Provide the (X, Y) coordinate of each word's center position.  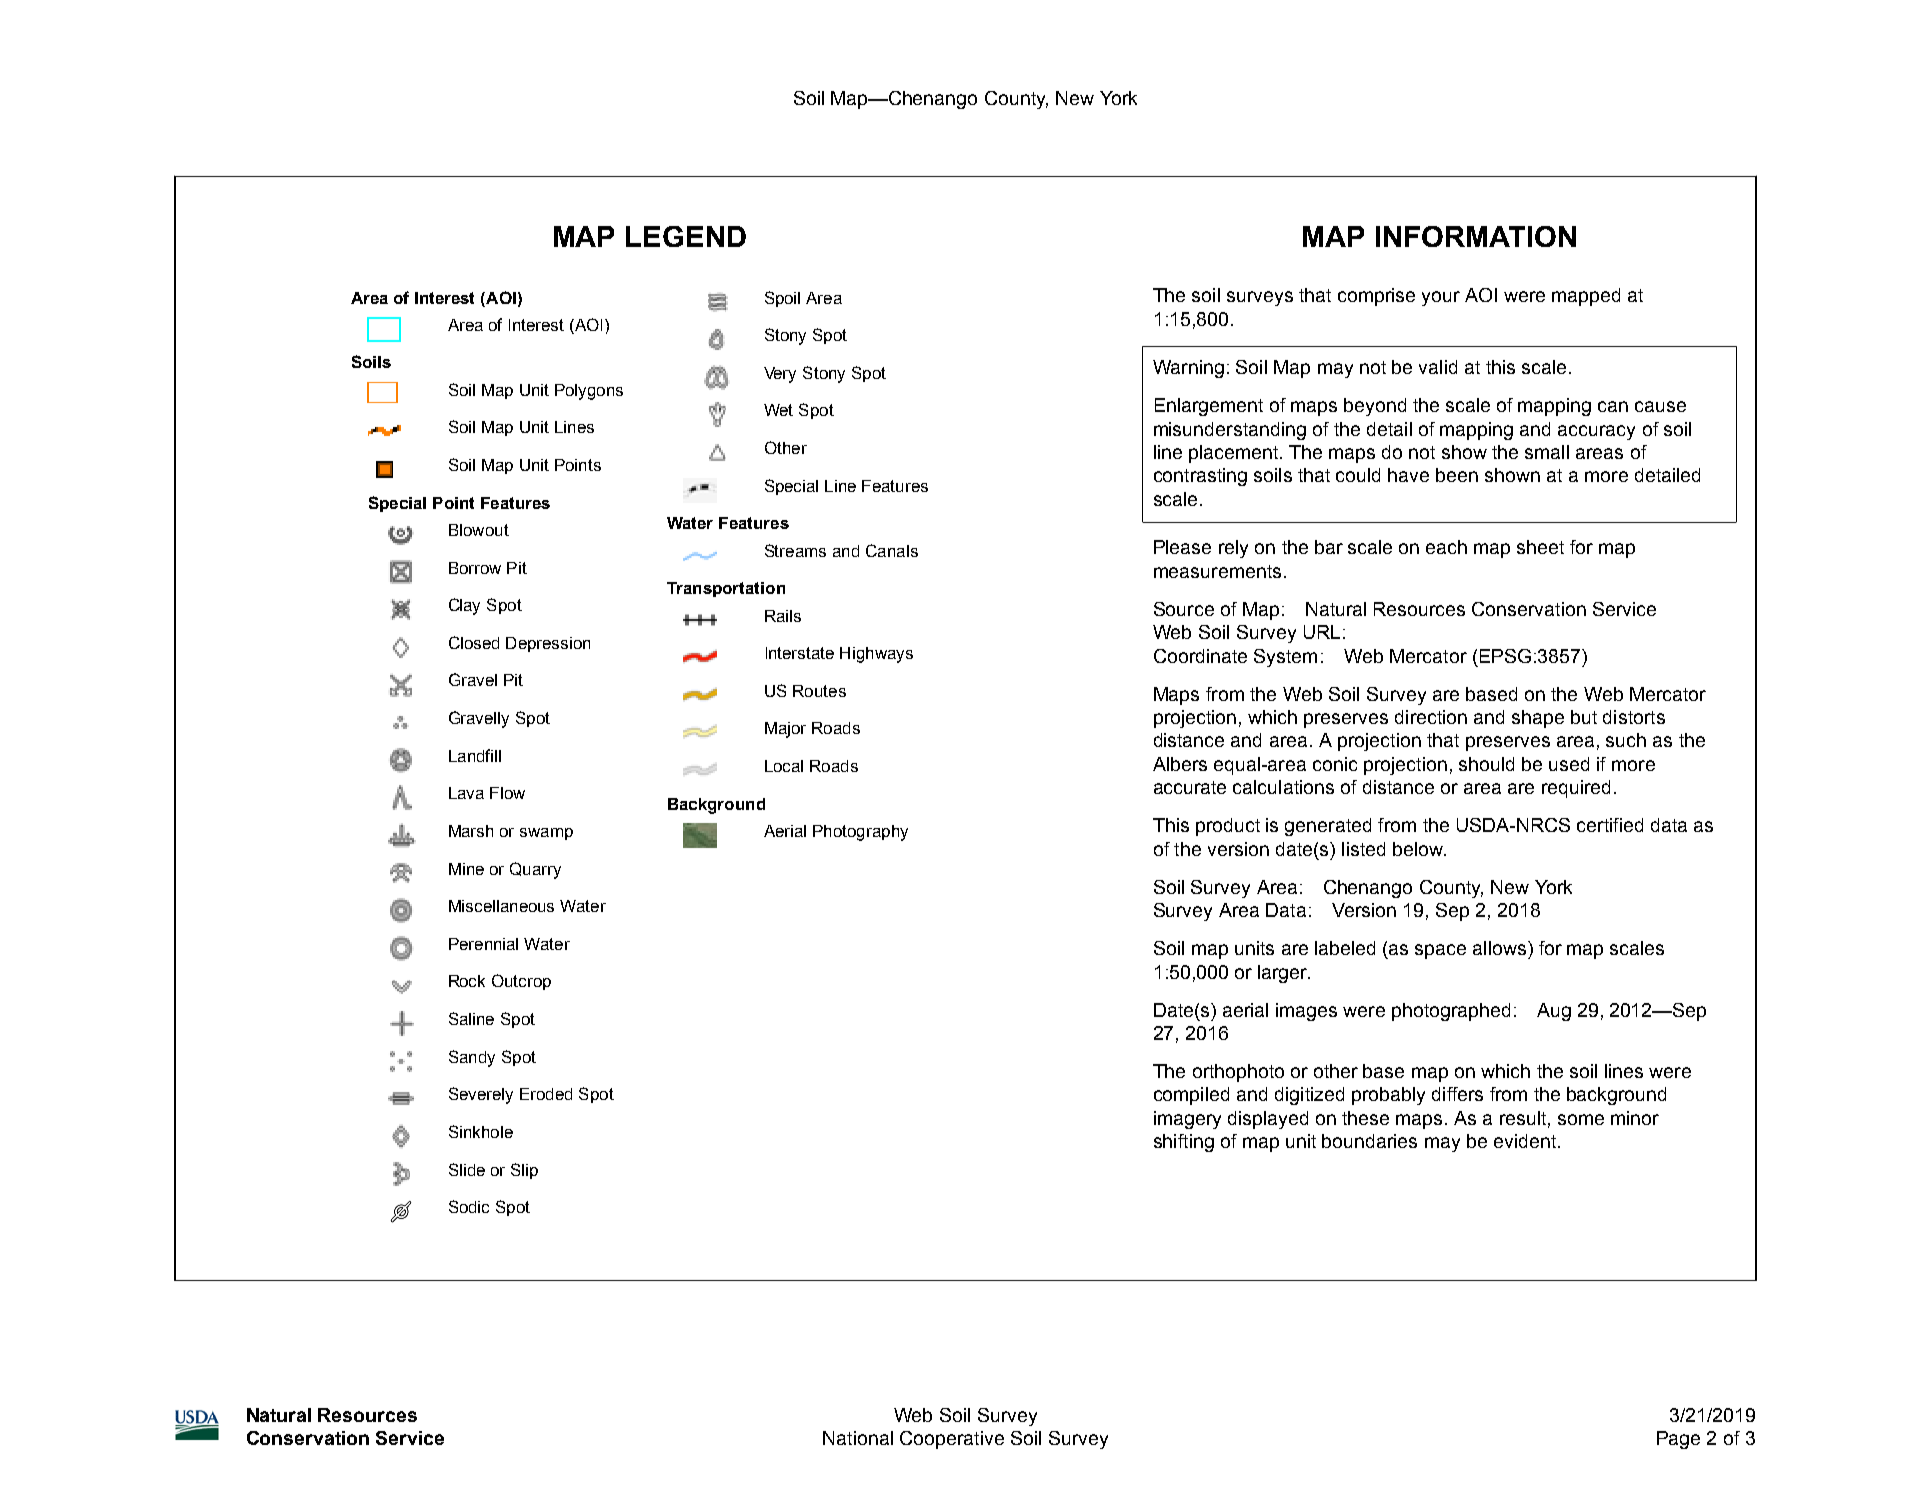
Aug (1554, 1012)
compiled (1191, 1096)
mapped (1586, 297)
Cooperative (952, 1440)
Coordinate (1200, 656)
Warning (1188, 369)
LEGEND (686, 236)
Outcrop (521, 982)
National (858, 1438)
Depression (548, 644)
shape (1538, 719)
